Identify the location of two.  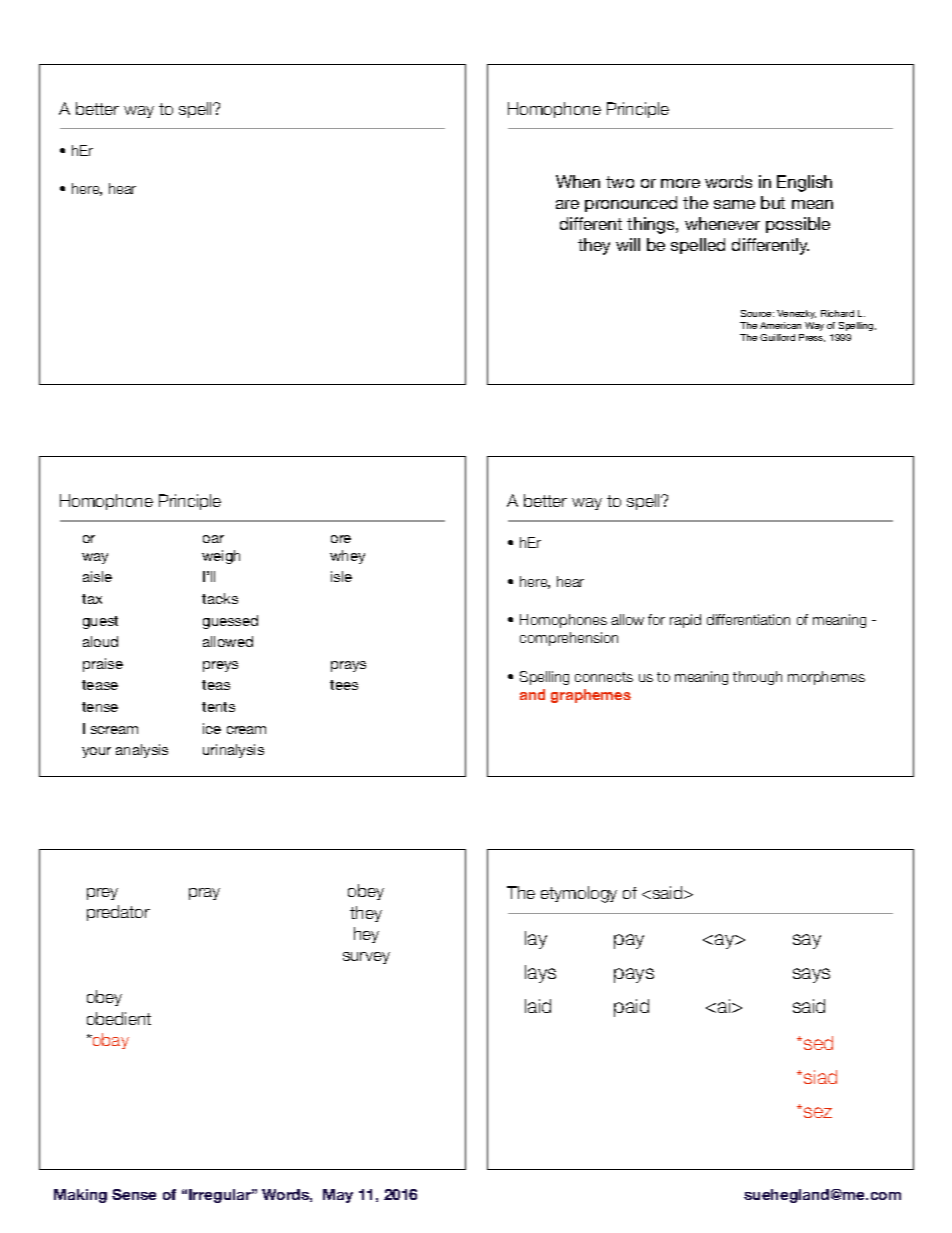
(620, 182).
